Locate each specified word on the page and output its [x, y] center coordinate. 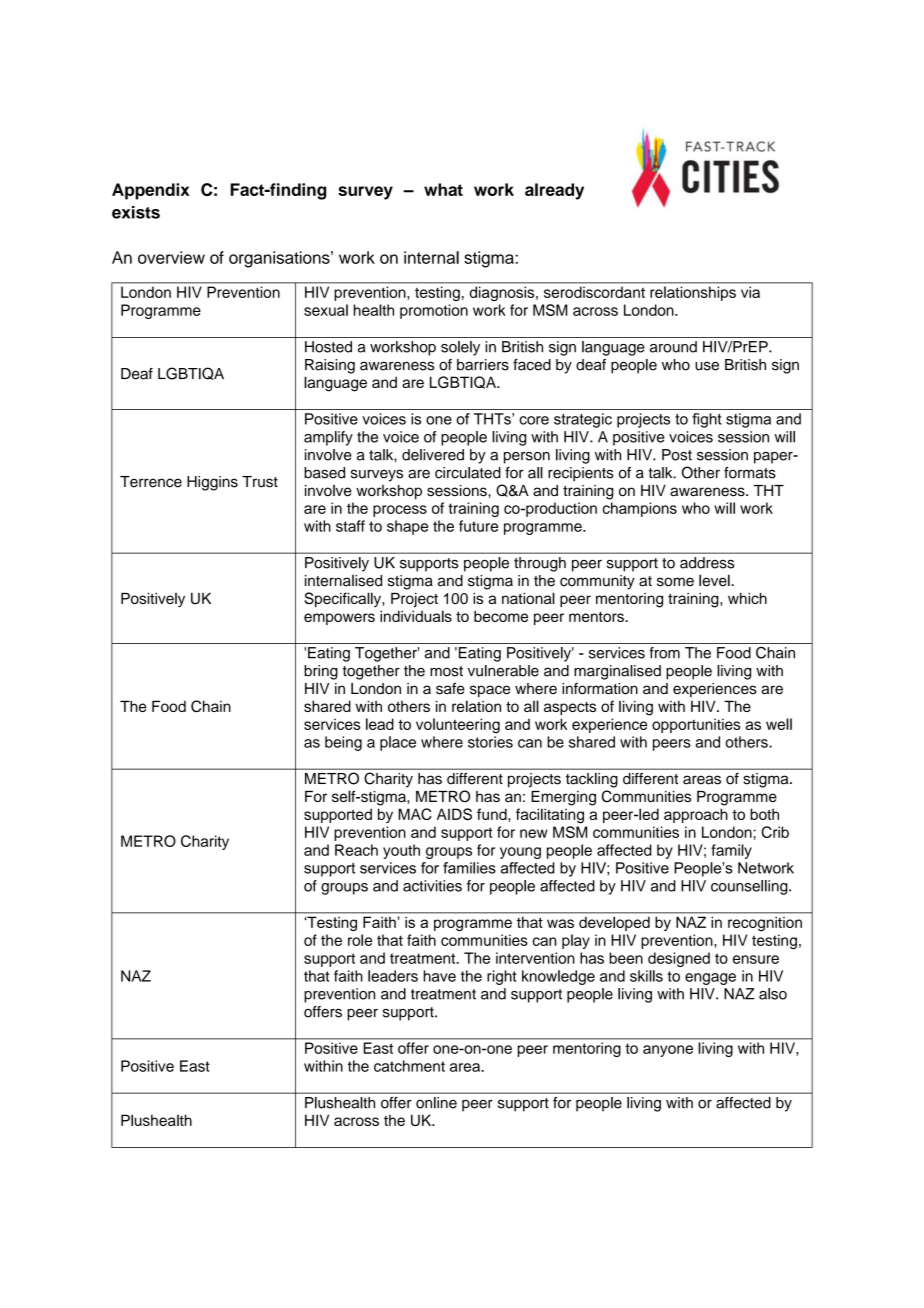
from [664, 653]
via [750, 292]
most [446, 671]
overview [171, 257]
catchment [409, 1066]
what [443, 189]
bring [321, 672]
